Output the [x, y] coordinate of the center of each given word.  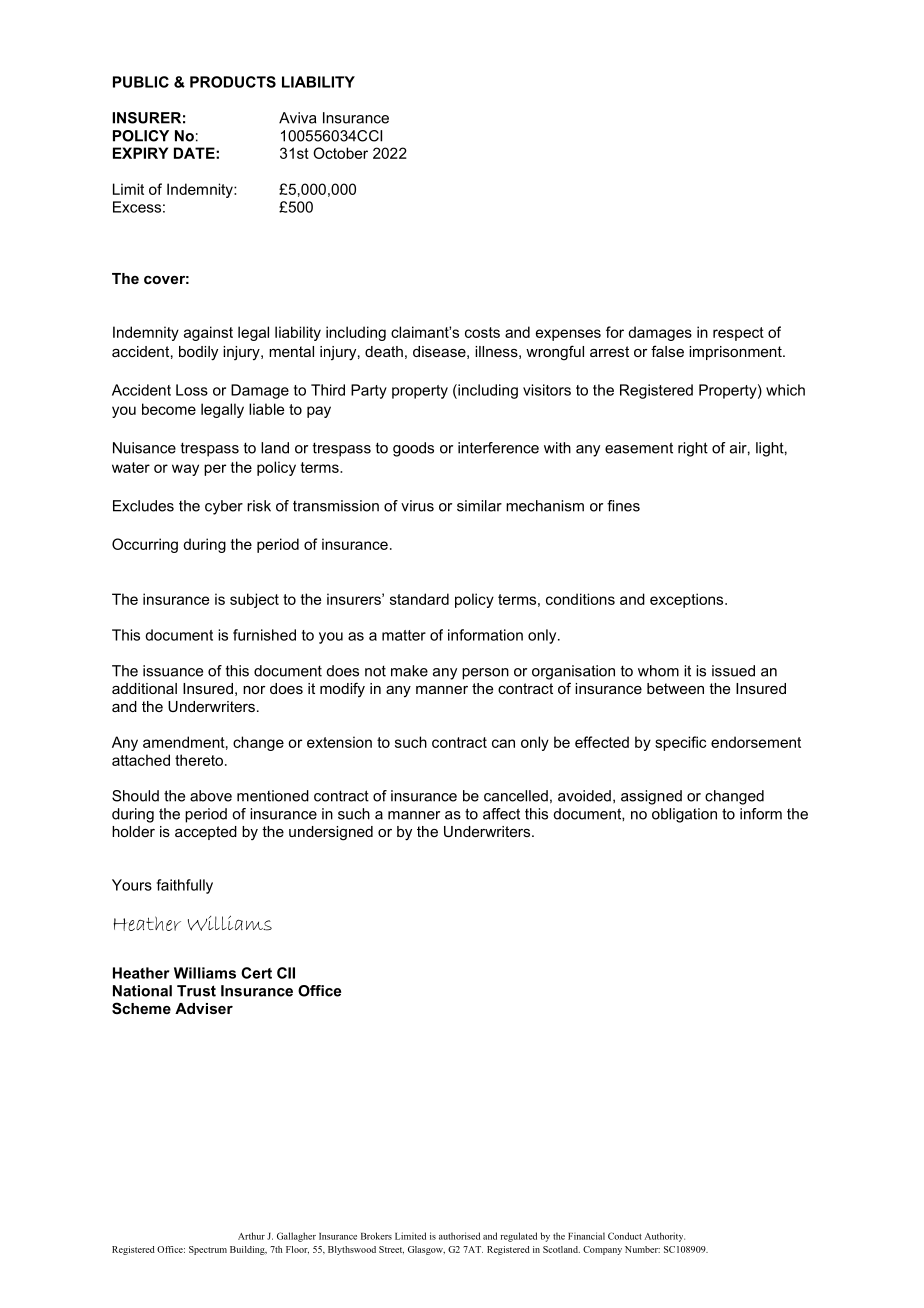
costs [482, 332]
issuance [173, 671]
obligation [684, 815]
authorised [459, 1236]
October [340, 153]
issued [733, 671]
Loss [192, 390]
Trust [196, 991]
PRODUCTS [233, 82]
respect [738, 334]
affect [501, 814]
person [485, 674]
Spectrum [208, 1250]
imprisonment [736, 353]
